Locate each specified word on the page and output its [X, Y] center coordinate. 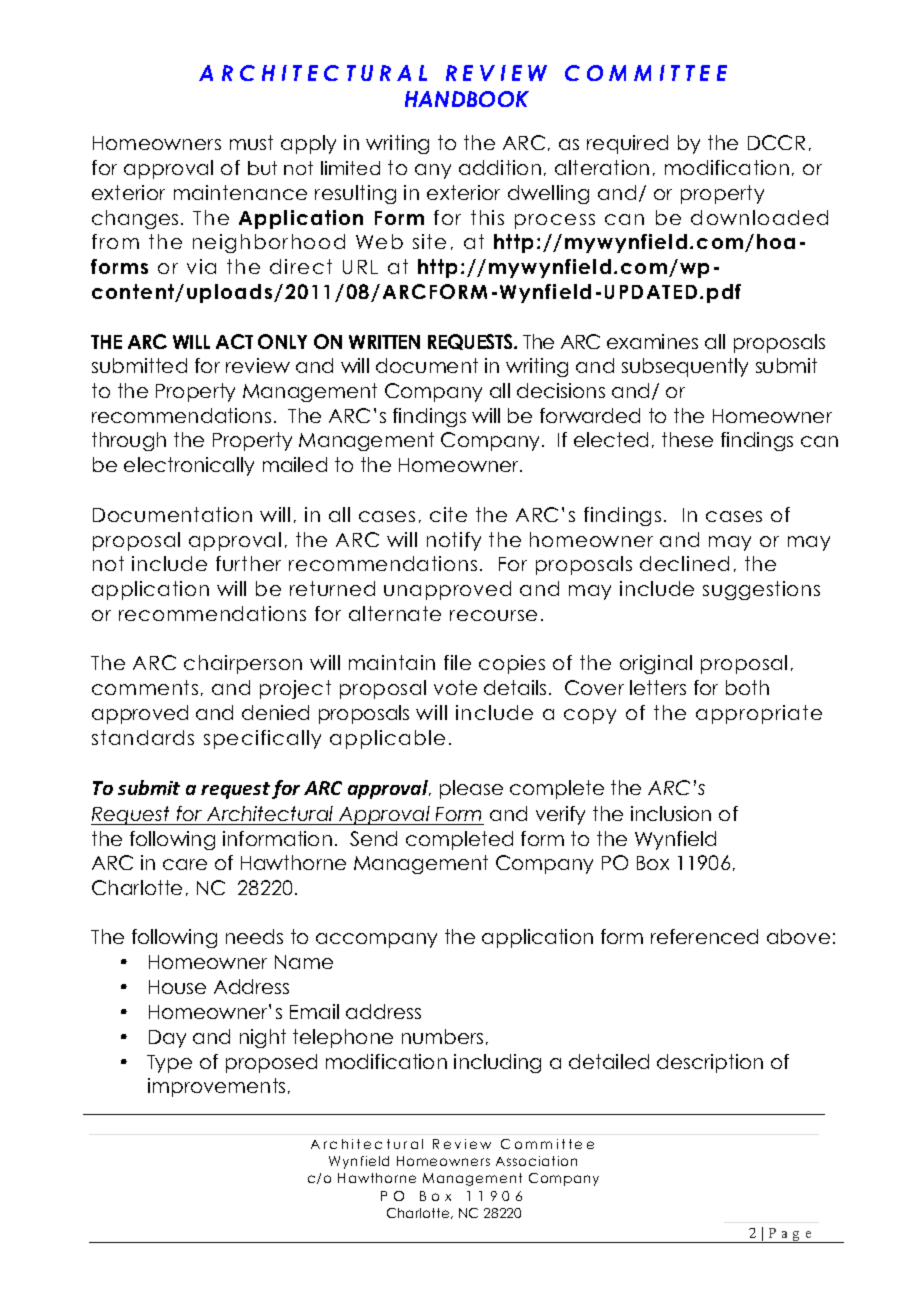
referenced [704, 936]
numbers [442, 1036]
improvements [216, 1087]
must [251, 142]
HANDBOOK [467, 99]
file [457, 662]
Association [536, 1161]
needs [254, 936]
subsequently [685, 367]
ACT [234, 341]
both [747, 687]
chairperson [243, 664]
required [627, 144]
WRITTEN [384, 342]
